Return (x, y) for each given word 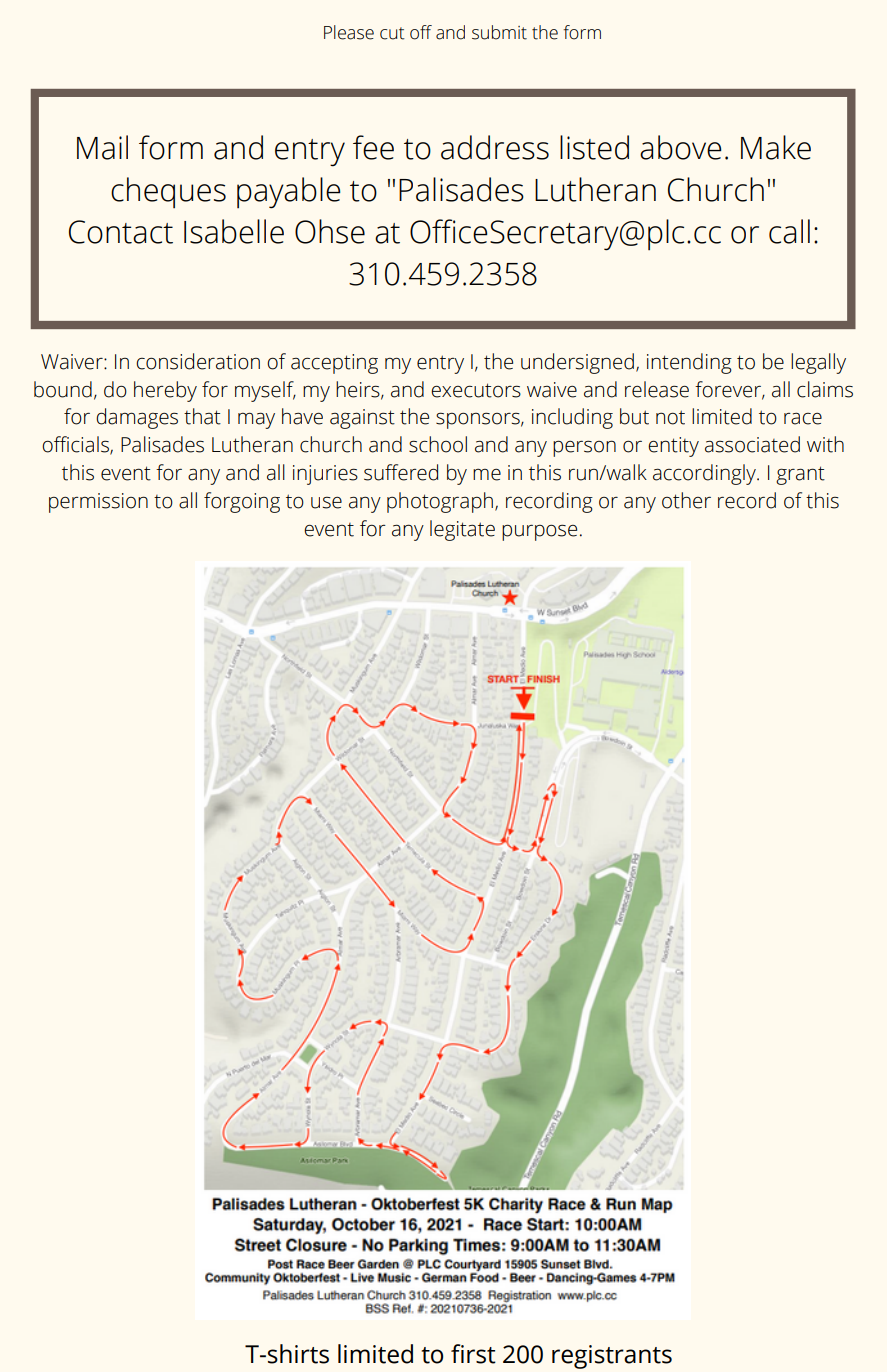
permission (98, 503)
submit (499, 32)
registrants (612, 1357)
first (473, 1354)
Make (776, 147)
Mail (102, 147)
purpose (539, 532)
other (686, 500)
